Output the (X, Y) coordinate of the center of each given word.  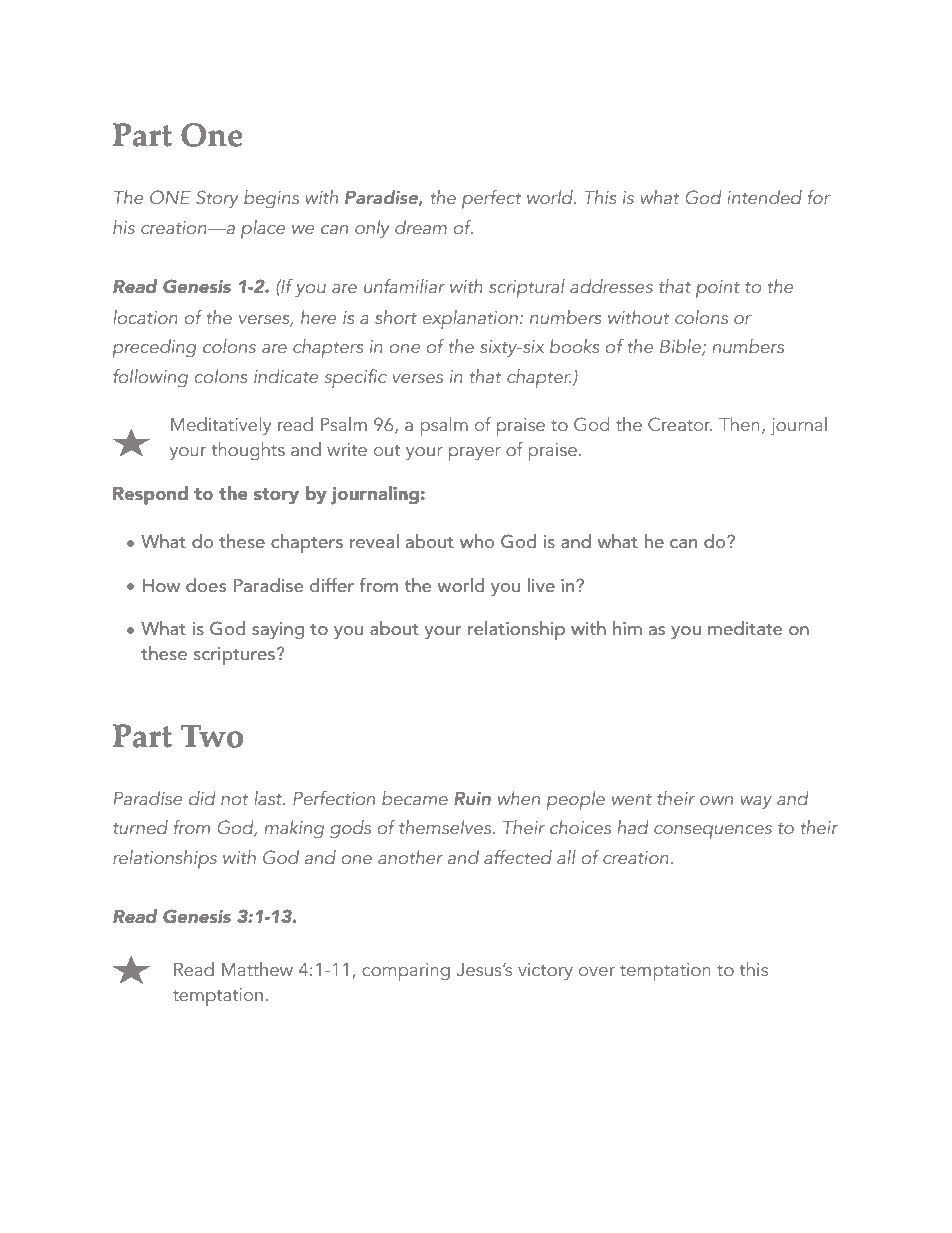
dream (421, 227)
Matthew (257, 969)
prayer (475, 454)
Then (739, 424)
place (263, 229)
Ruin (472, 798)
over (597, 971)
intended (764, 197)
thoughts (248, 451)
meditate (745, 628)
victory (545, 972)
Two (211, 736)
